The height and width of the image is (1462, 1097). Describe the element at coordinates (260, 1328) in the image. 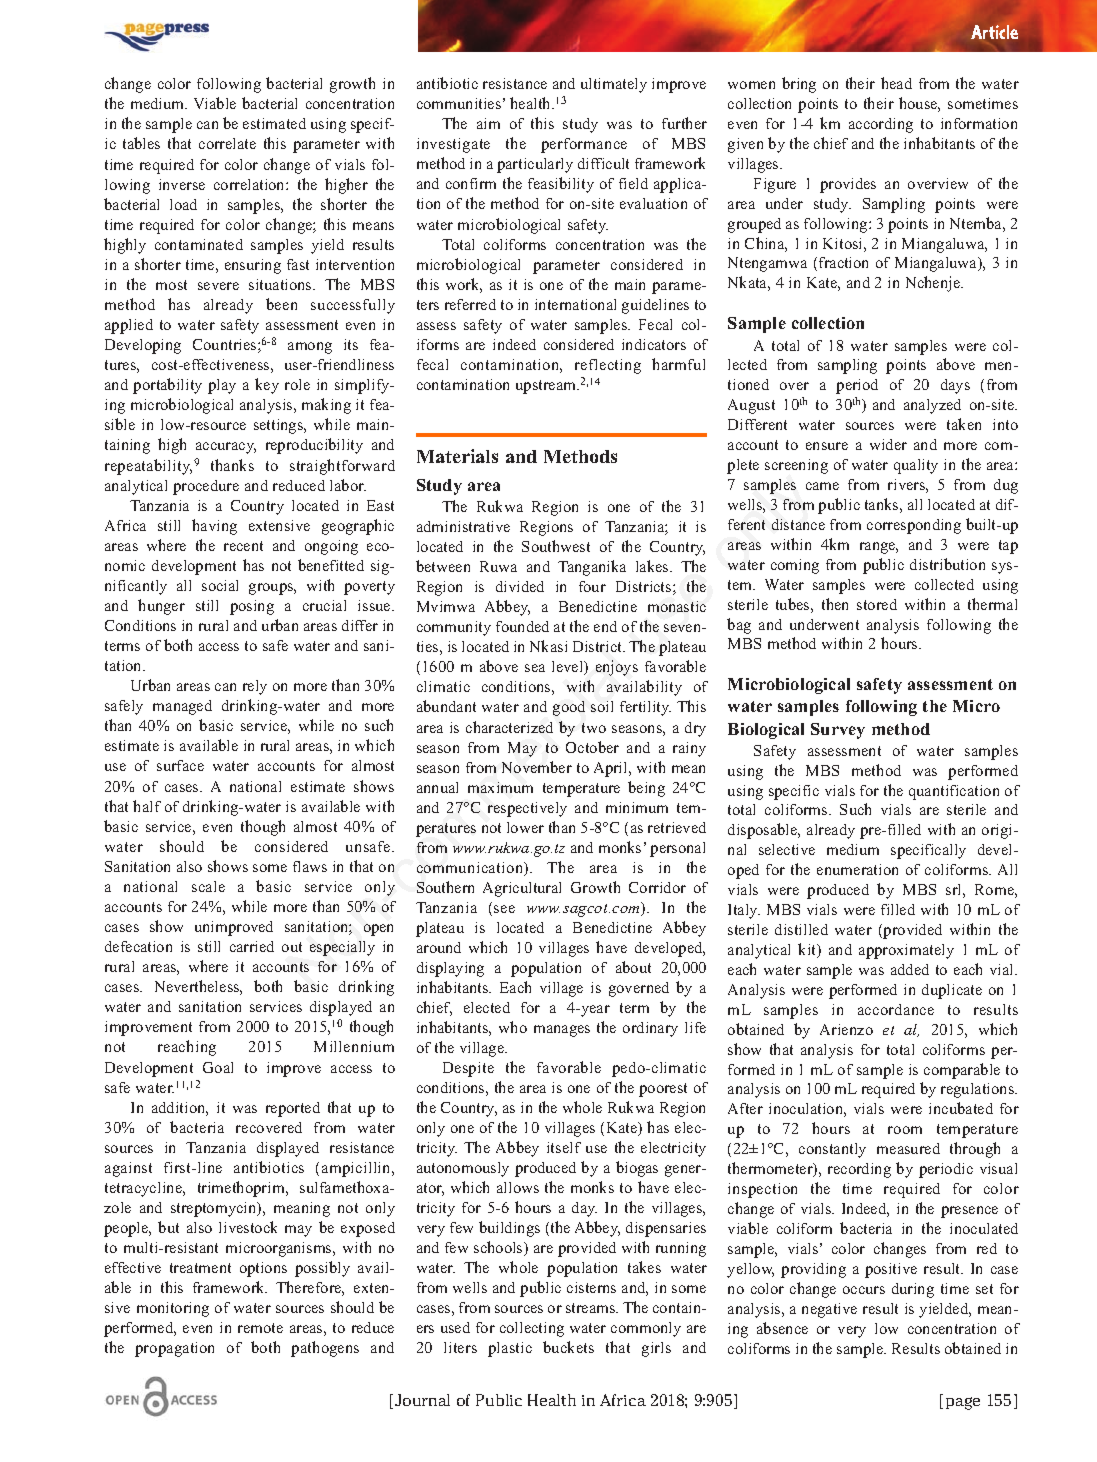

I see `remote` at that location.
